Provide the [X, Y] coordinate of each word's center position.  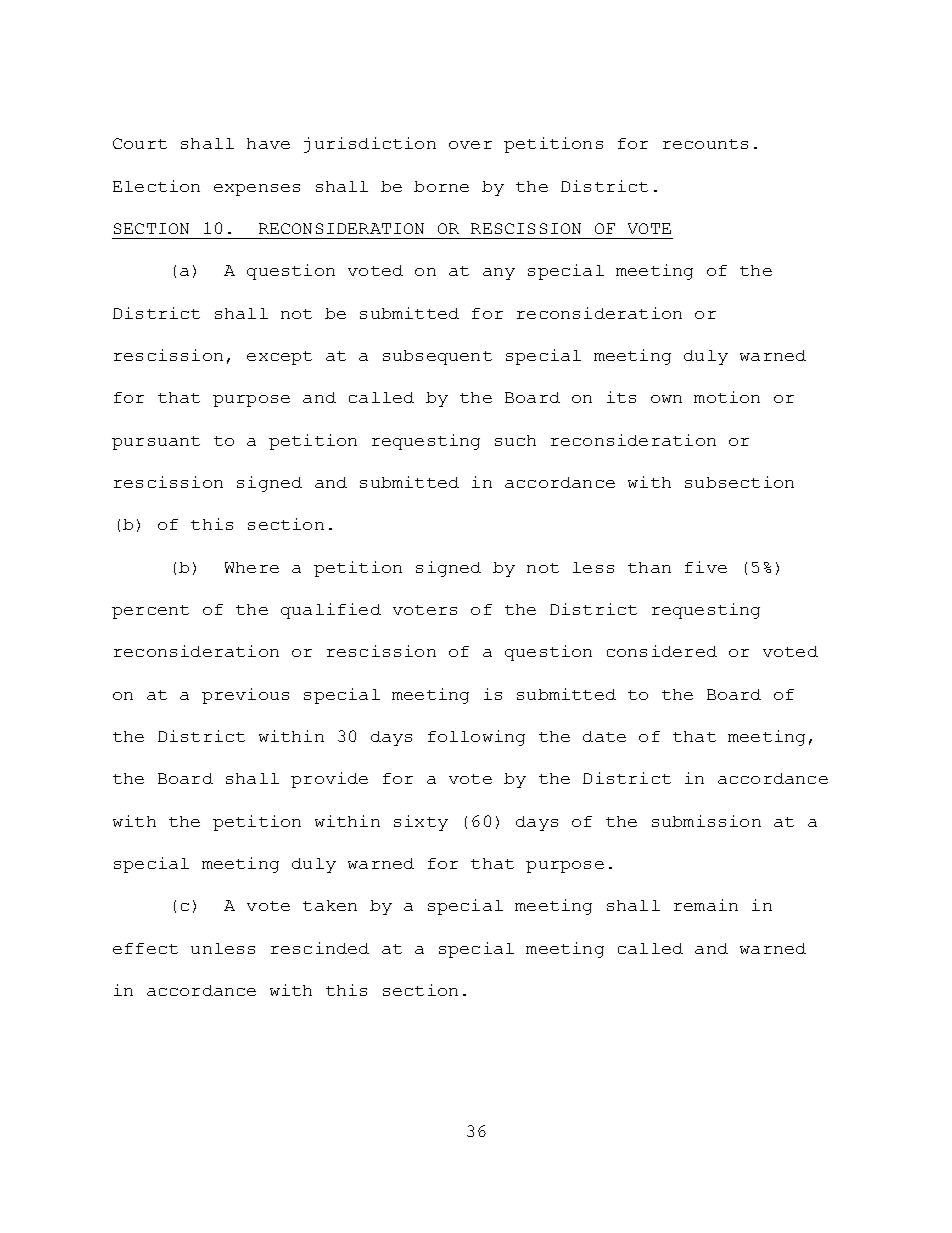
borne [441, 186]
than [649, 567]
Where [252, 567]
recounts [705, 144]
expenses [257, 190]
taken [330, 905]
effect [145, 948]
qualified [331, 611]
